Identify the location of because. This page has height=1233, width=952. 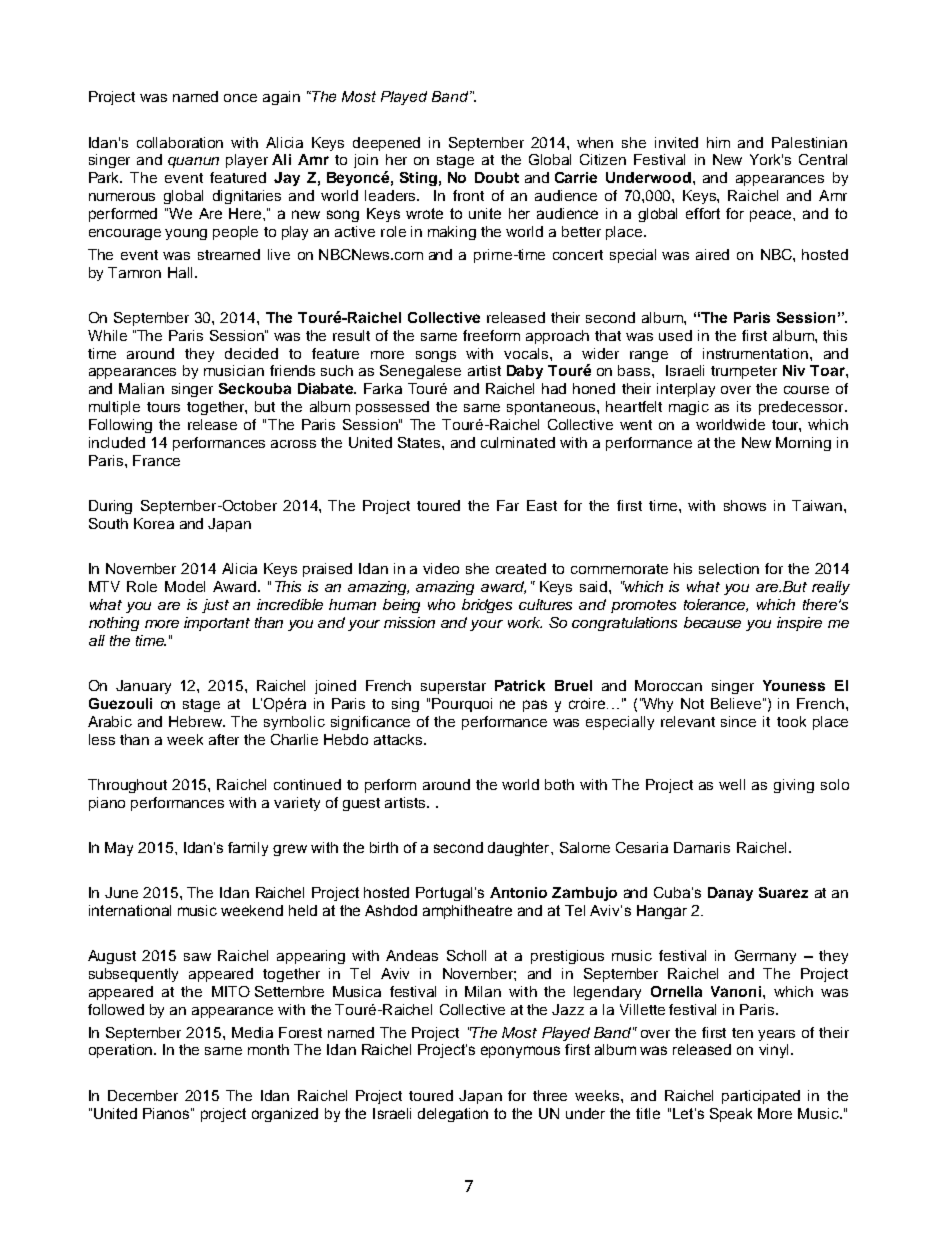
(712, 622).
